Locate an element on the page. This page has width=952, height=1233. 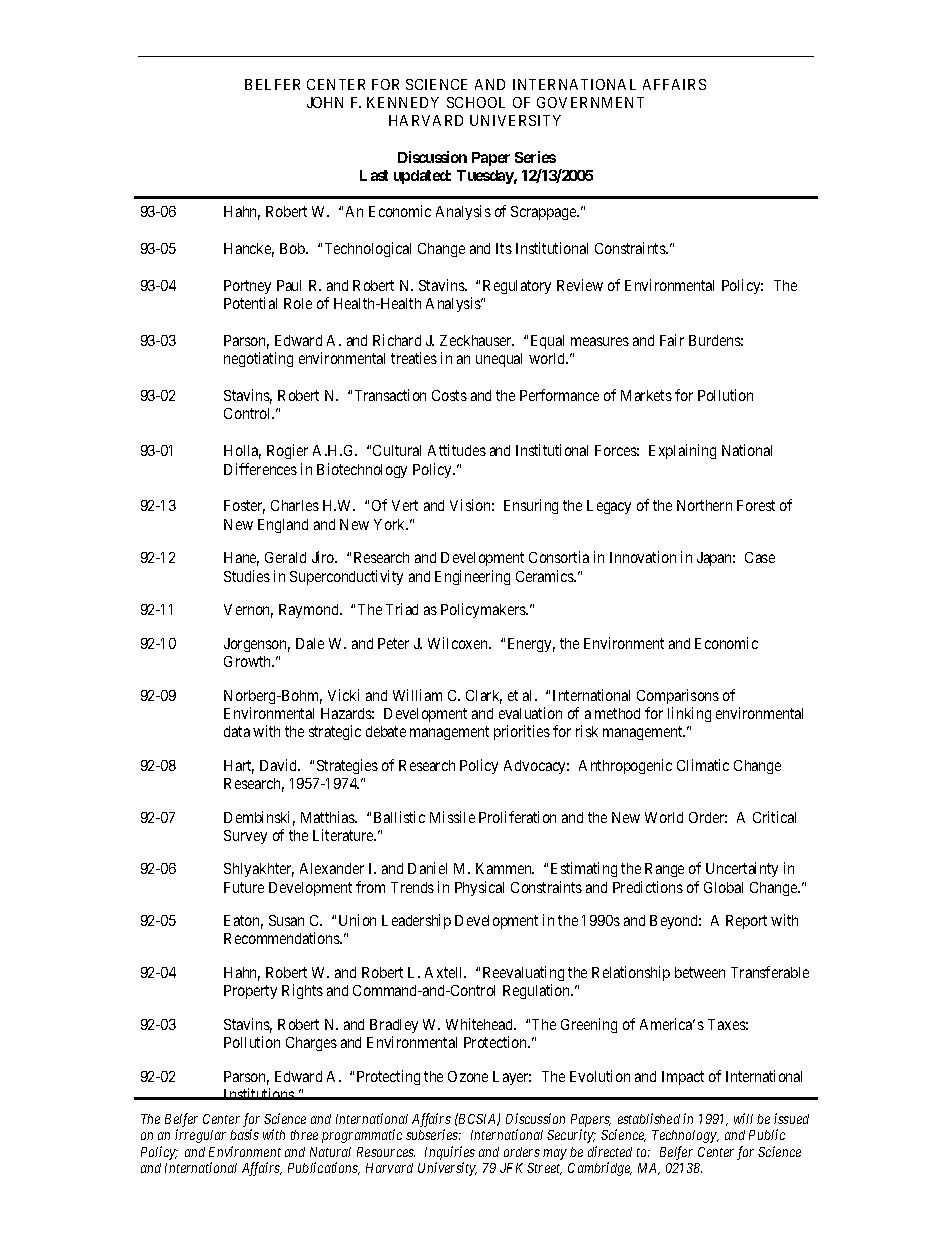
issued is located at coordinates (791, 1118).
